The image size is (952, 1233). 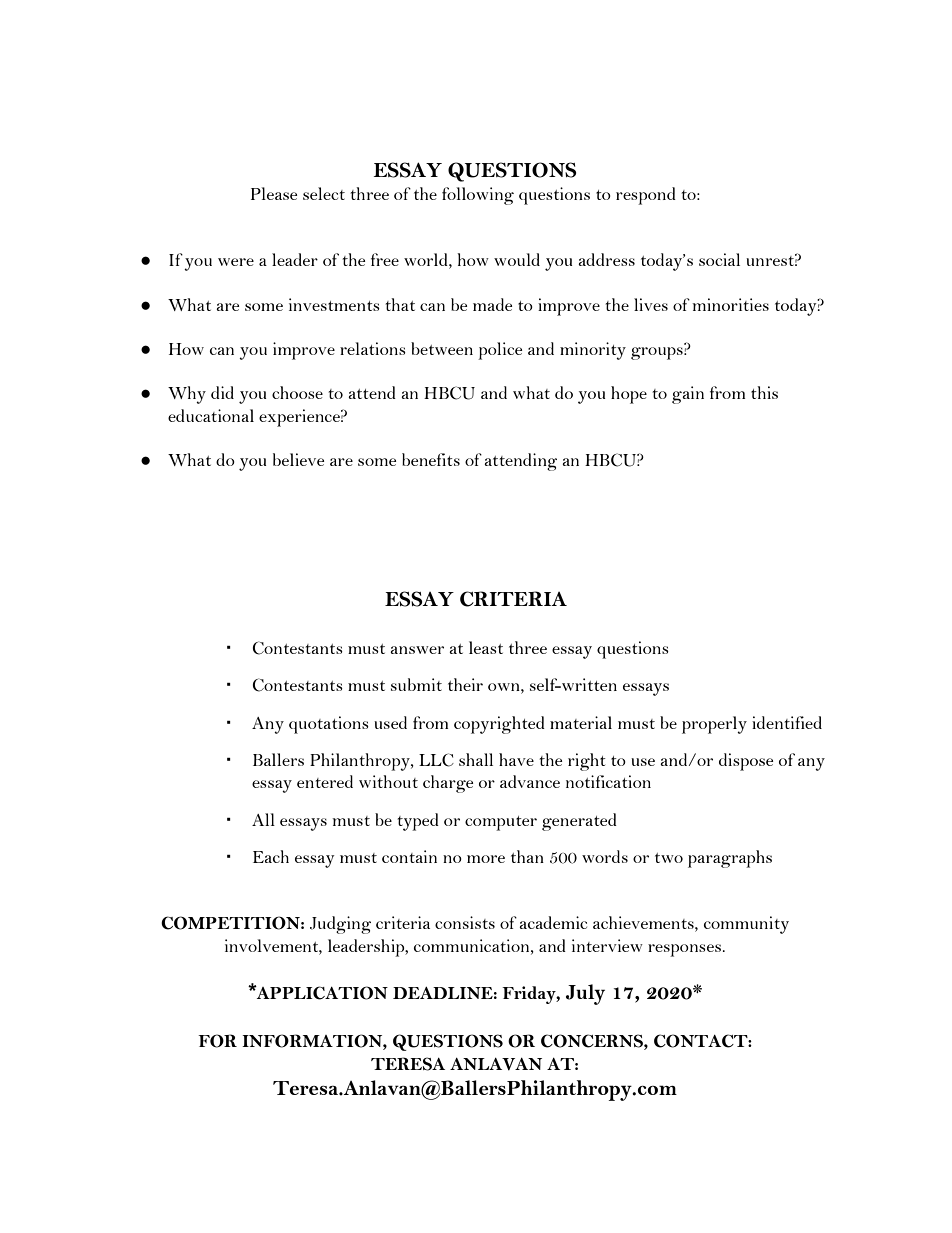 I want to click on answer, so click(x=417, y=650).
